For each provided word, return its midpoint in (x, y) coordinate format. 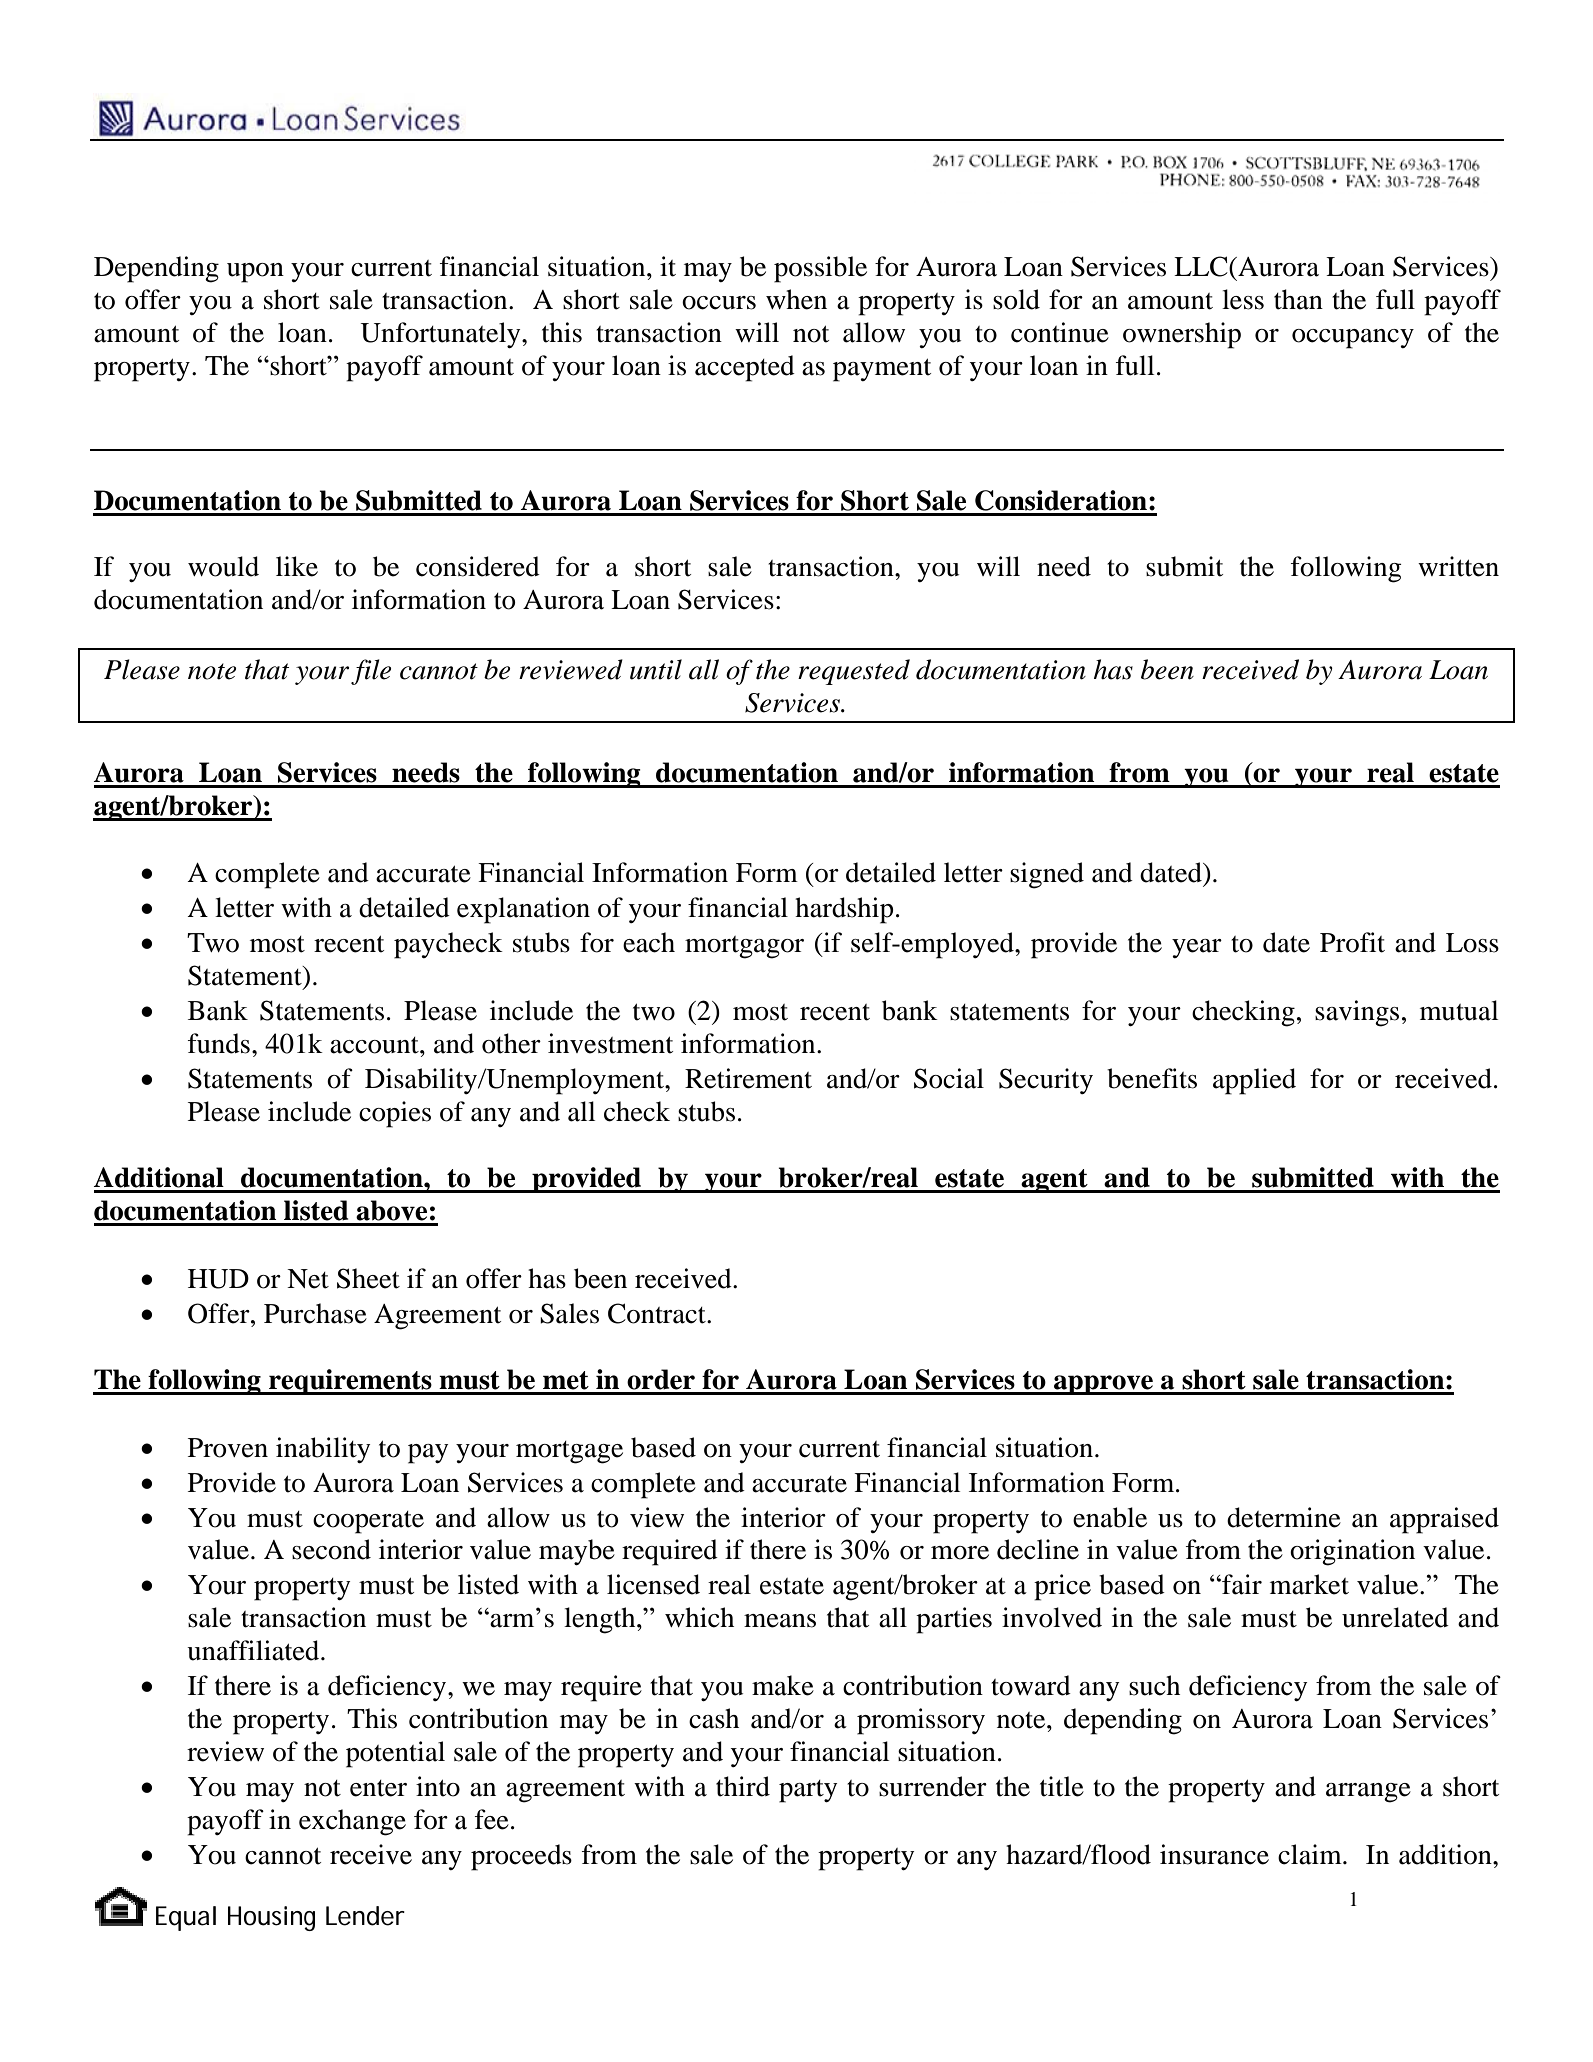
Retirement (748, 1078)
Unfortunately (441, 335)
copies (395, 1114)
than (1298, 299)
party (808, 1791)
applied (1254, 1081)
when (796, 299)
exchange (352, 1822)
